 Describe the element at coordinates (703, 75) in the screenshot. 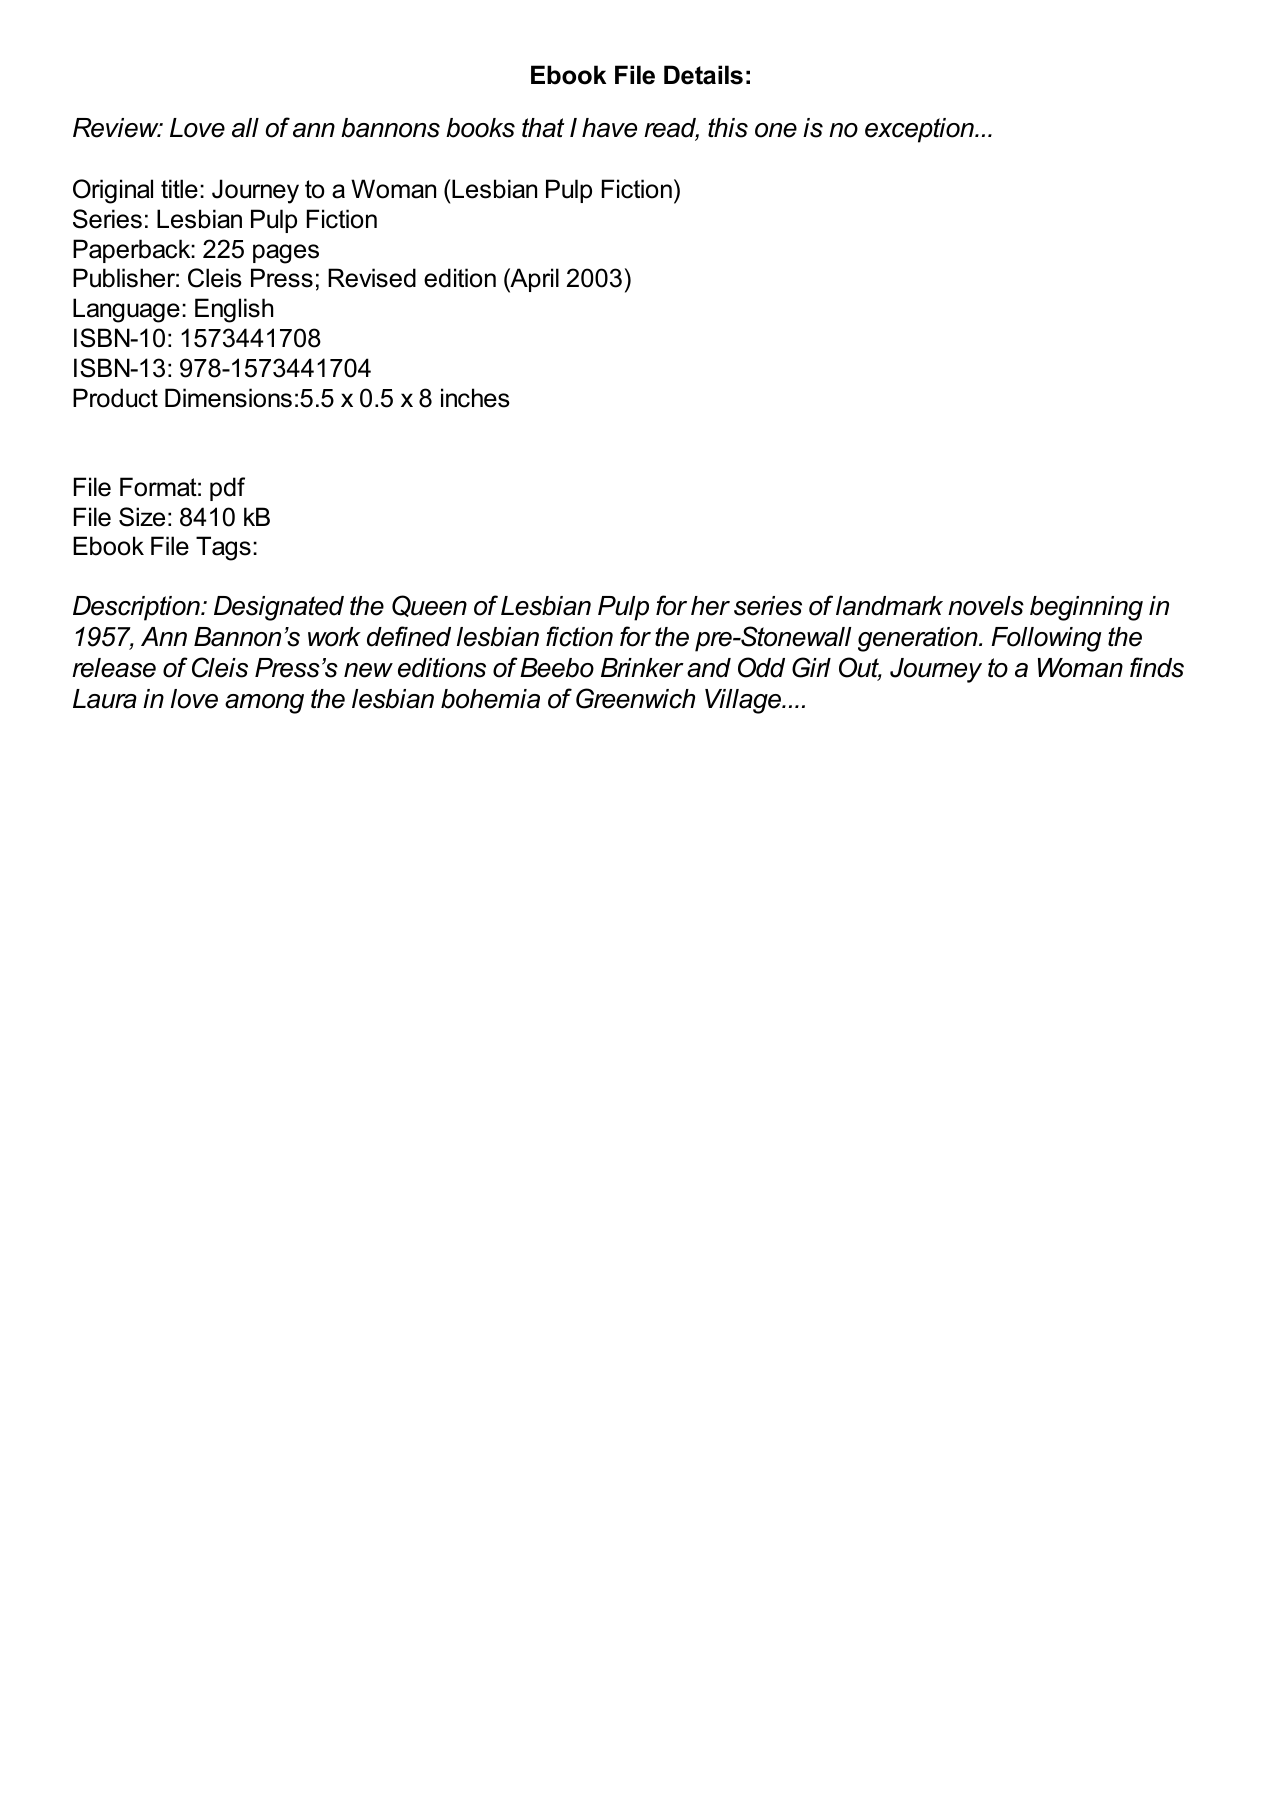

I see `Details` at that location.
